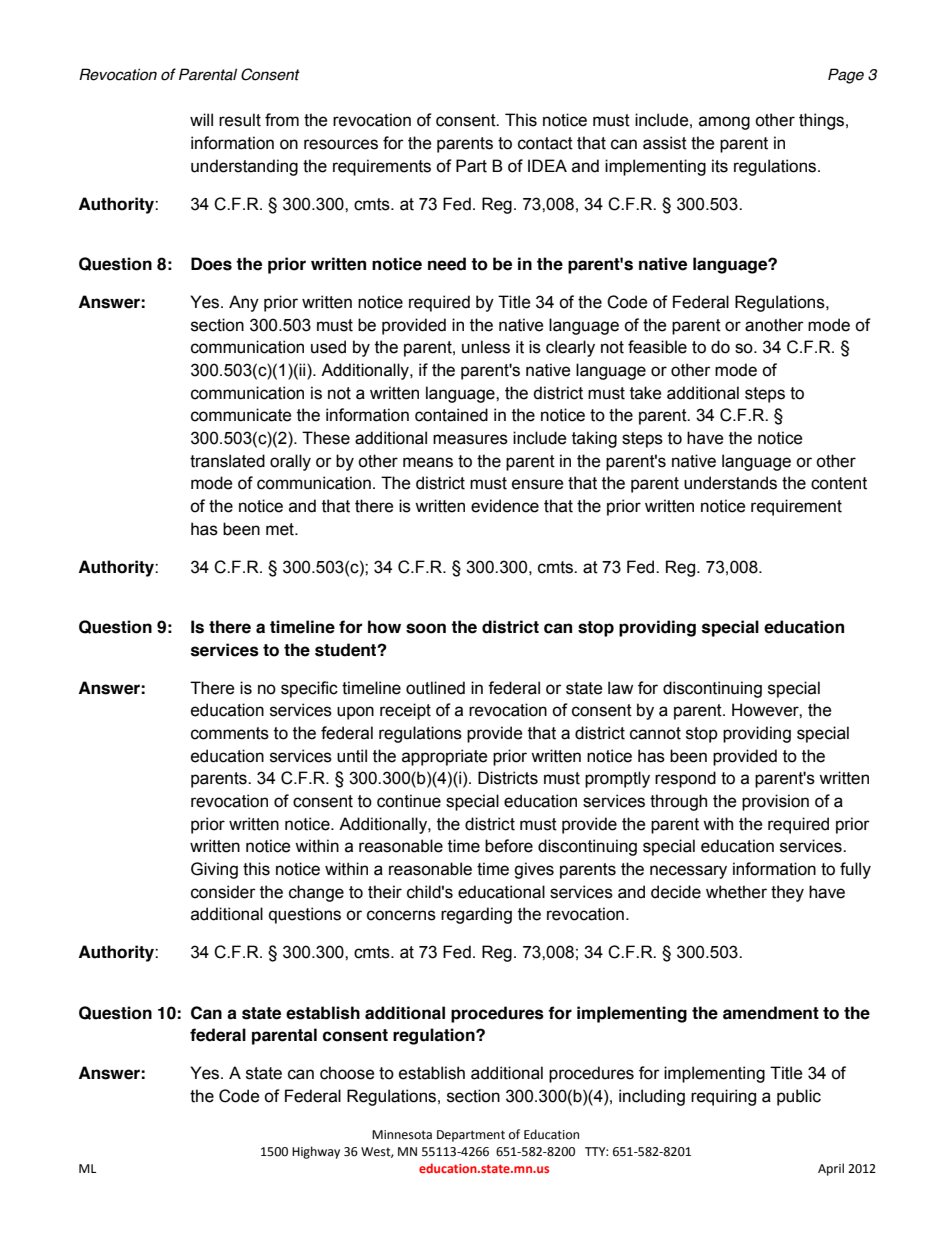  What do you see at coordinates (570, 348) in the page?
I see `clearly` at bounding box center [570, 348].
